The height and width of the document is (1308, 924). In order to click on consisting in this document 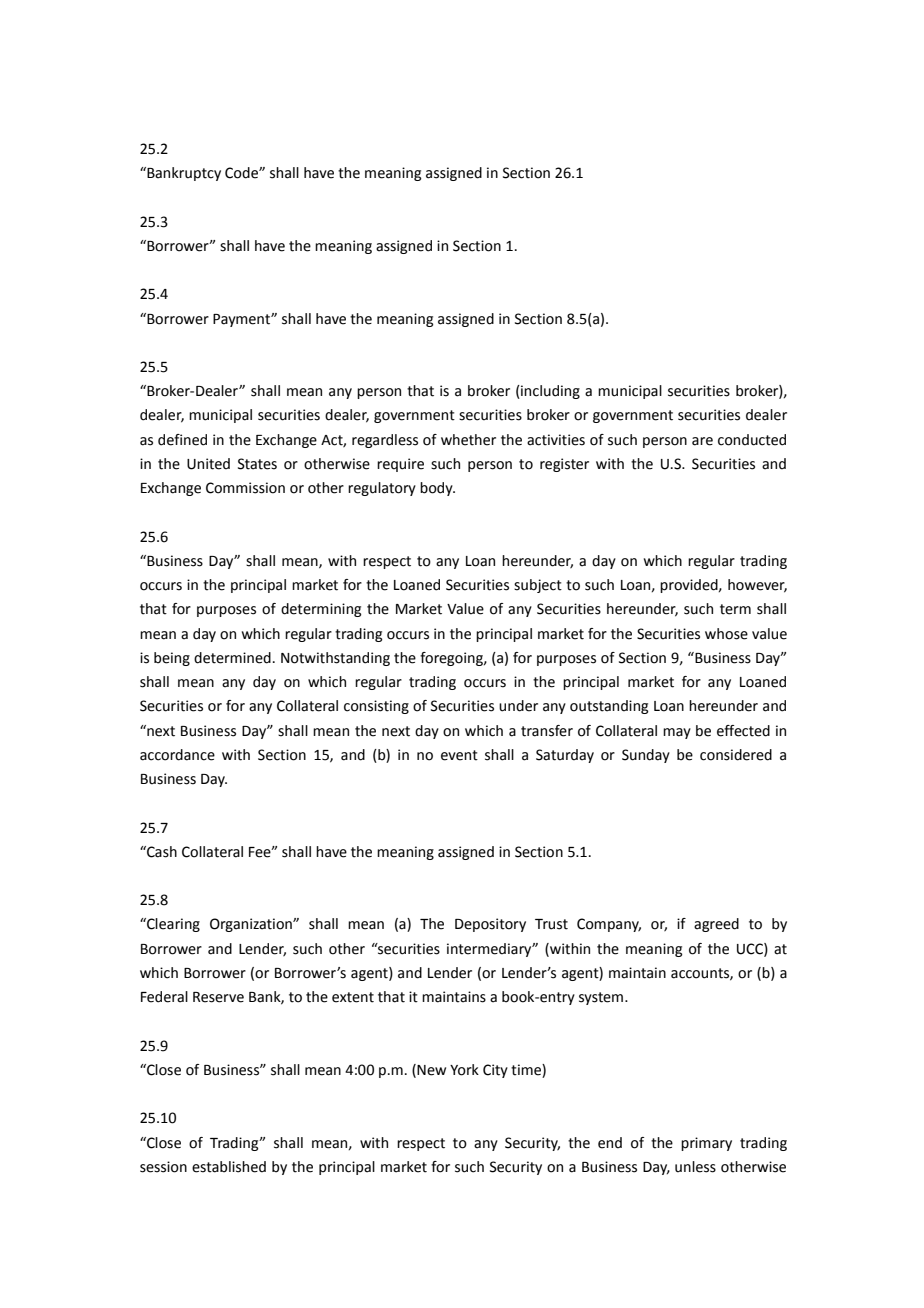, I will do `click(376, 707)`.
